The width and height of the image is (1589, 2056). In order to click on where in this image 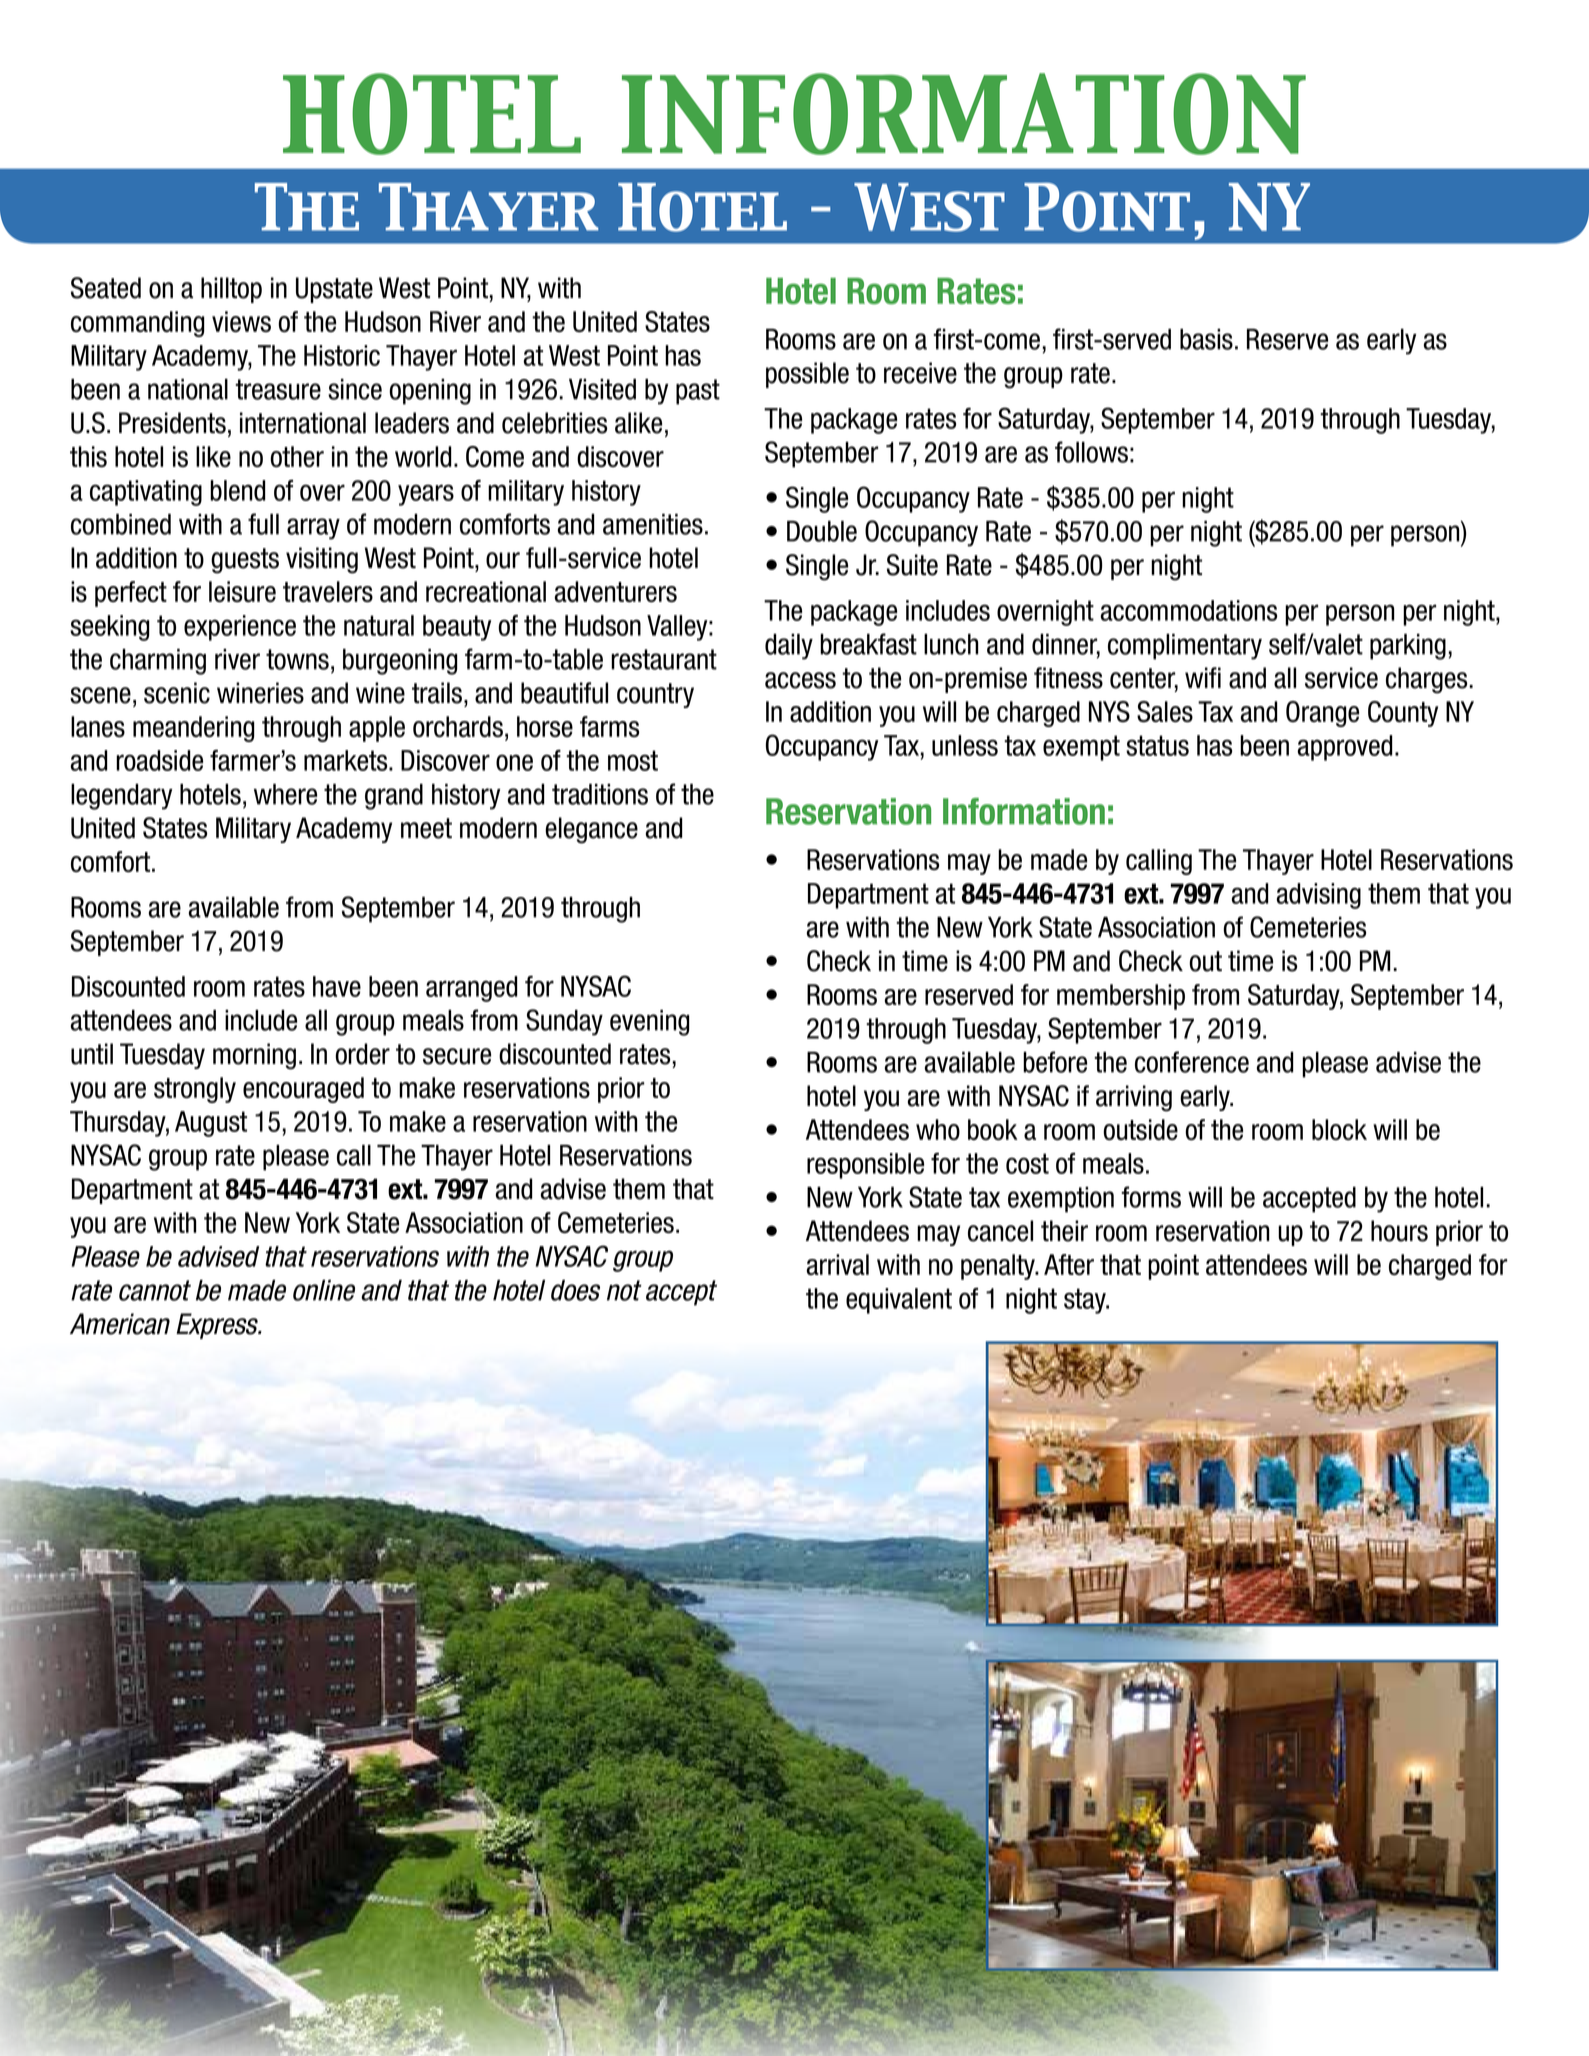, I will do `click(285, 794)`.
